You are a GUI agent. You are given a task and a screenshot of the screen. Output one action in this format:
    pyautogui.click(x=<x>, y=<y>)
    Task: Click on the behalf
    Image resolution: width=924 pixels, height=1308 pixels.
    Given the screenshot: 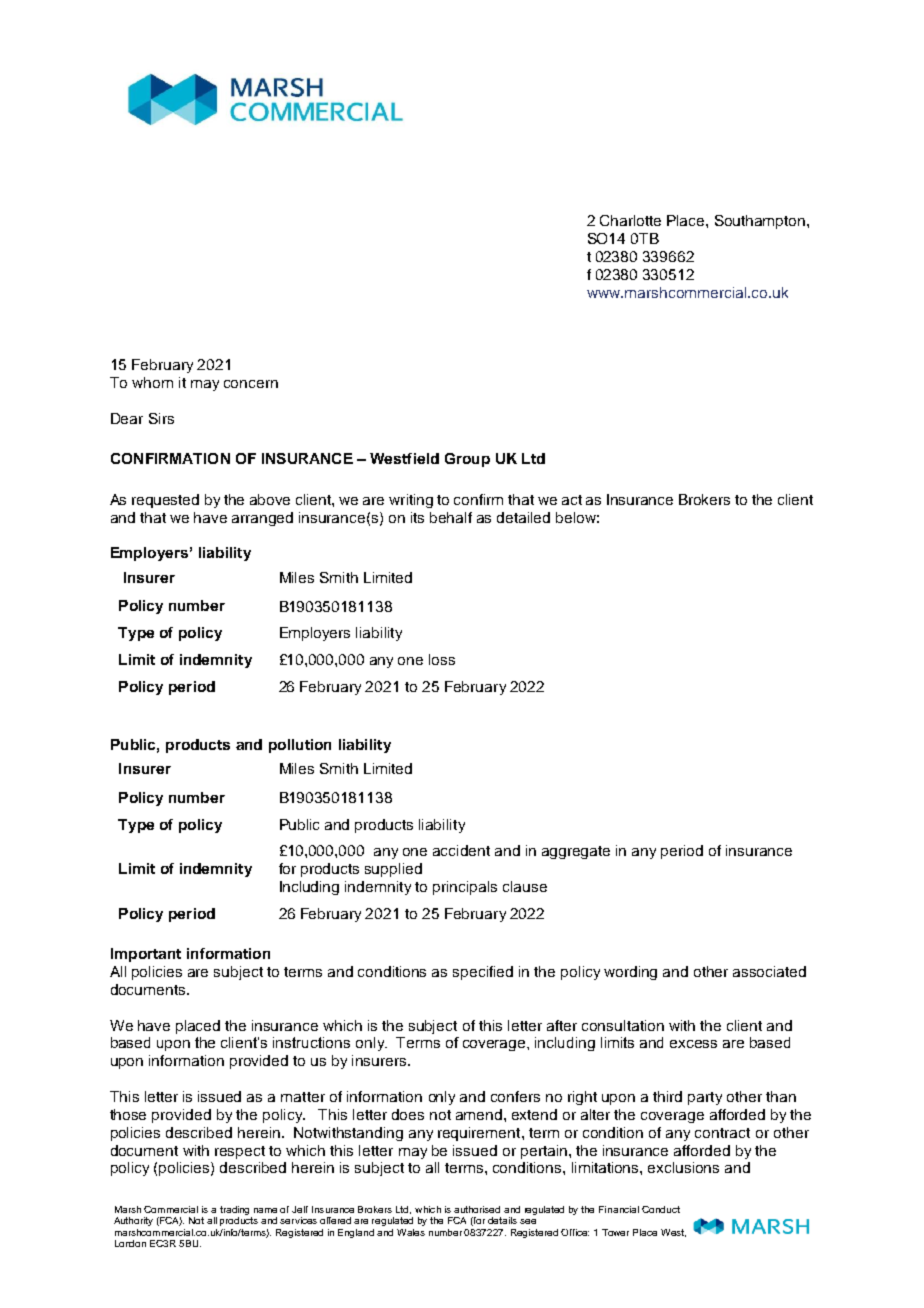 What is the action you would take?
    pyautogui.click(x=451, y=517)
